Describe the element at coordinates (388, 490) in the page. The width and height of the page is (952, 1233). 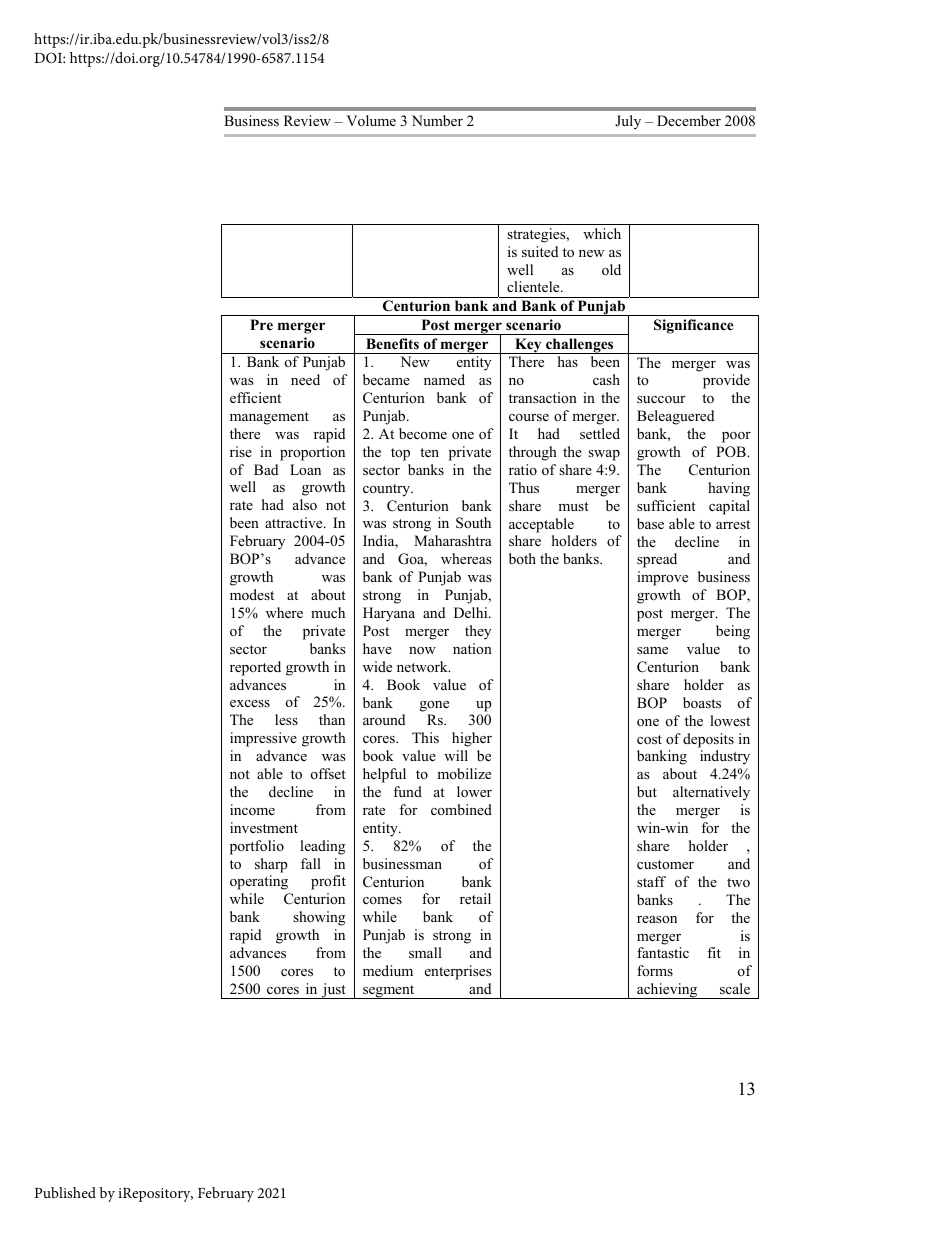
I see `country` at that location.
